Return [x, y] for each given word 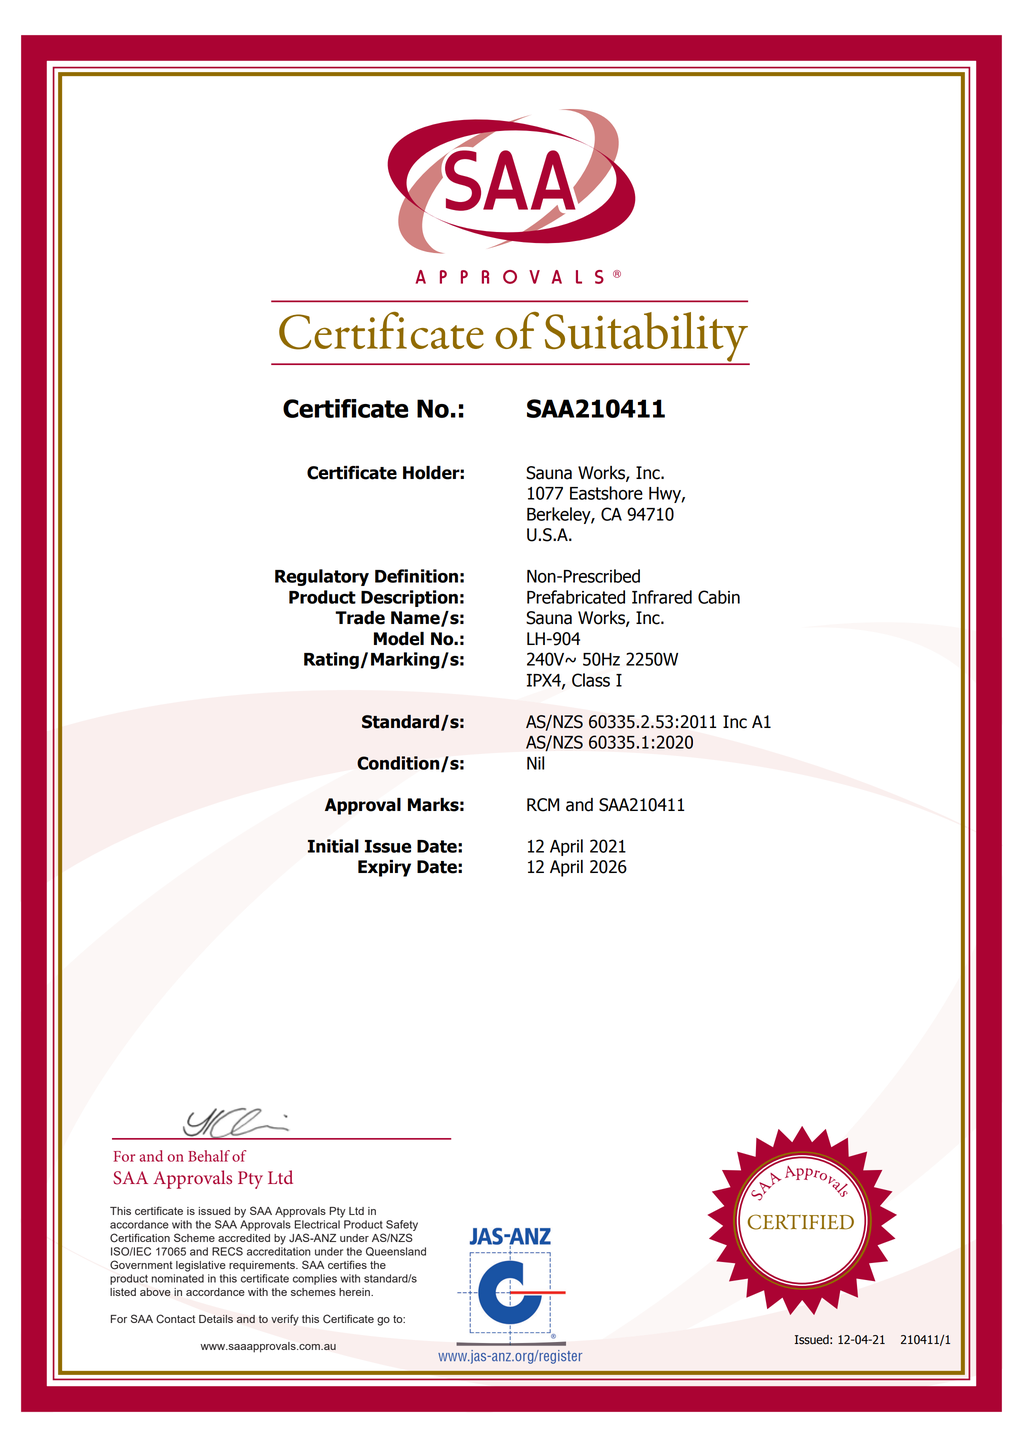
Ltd [356, 1211]
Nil [535, 763]
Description [409, 598]
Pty [337, 1212]
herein [355, 1292]
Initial [333, 846]
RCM [543, 805]
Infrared [662, 597]
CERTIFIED [801, 1222]
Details [216, 1319]
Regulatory [322, 577]
